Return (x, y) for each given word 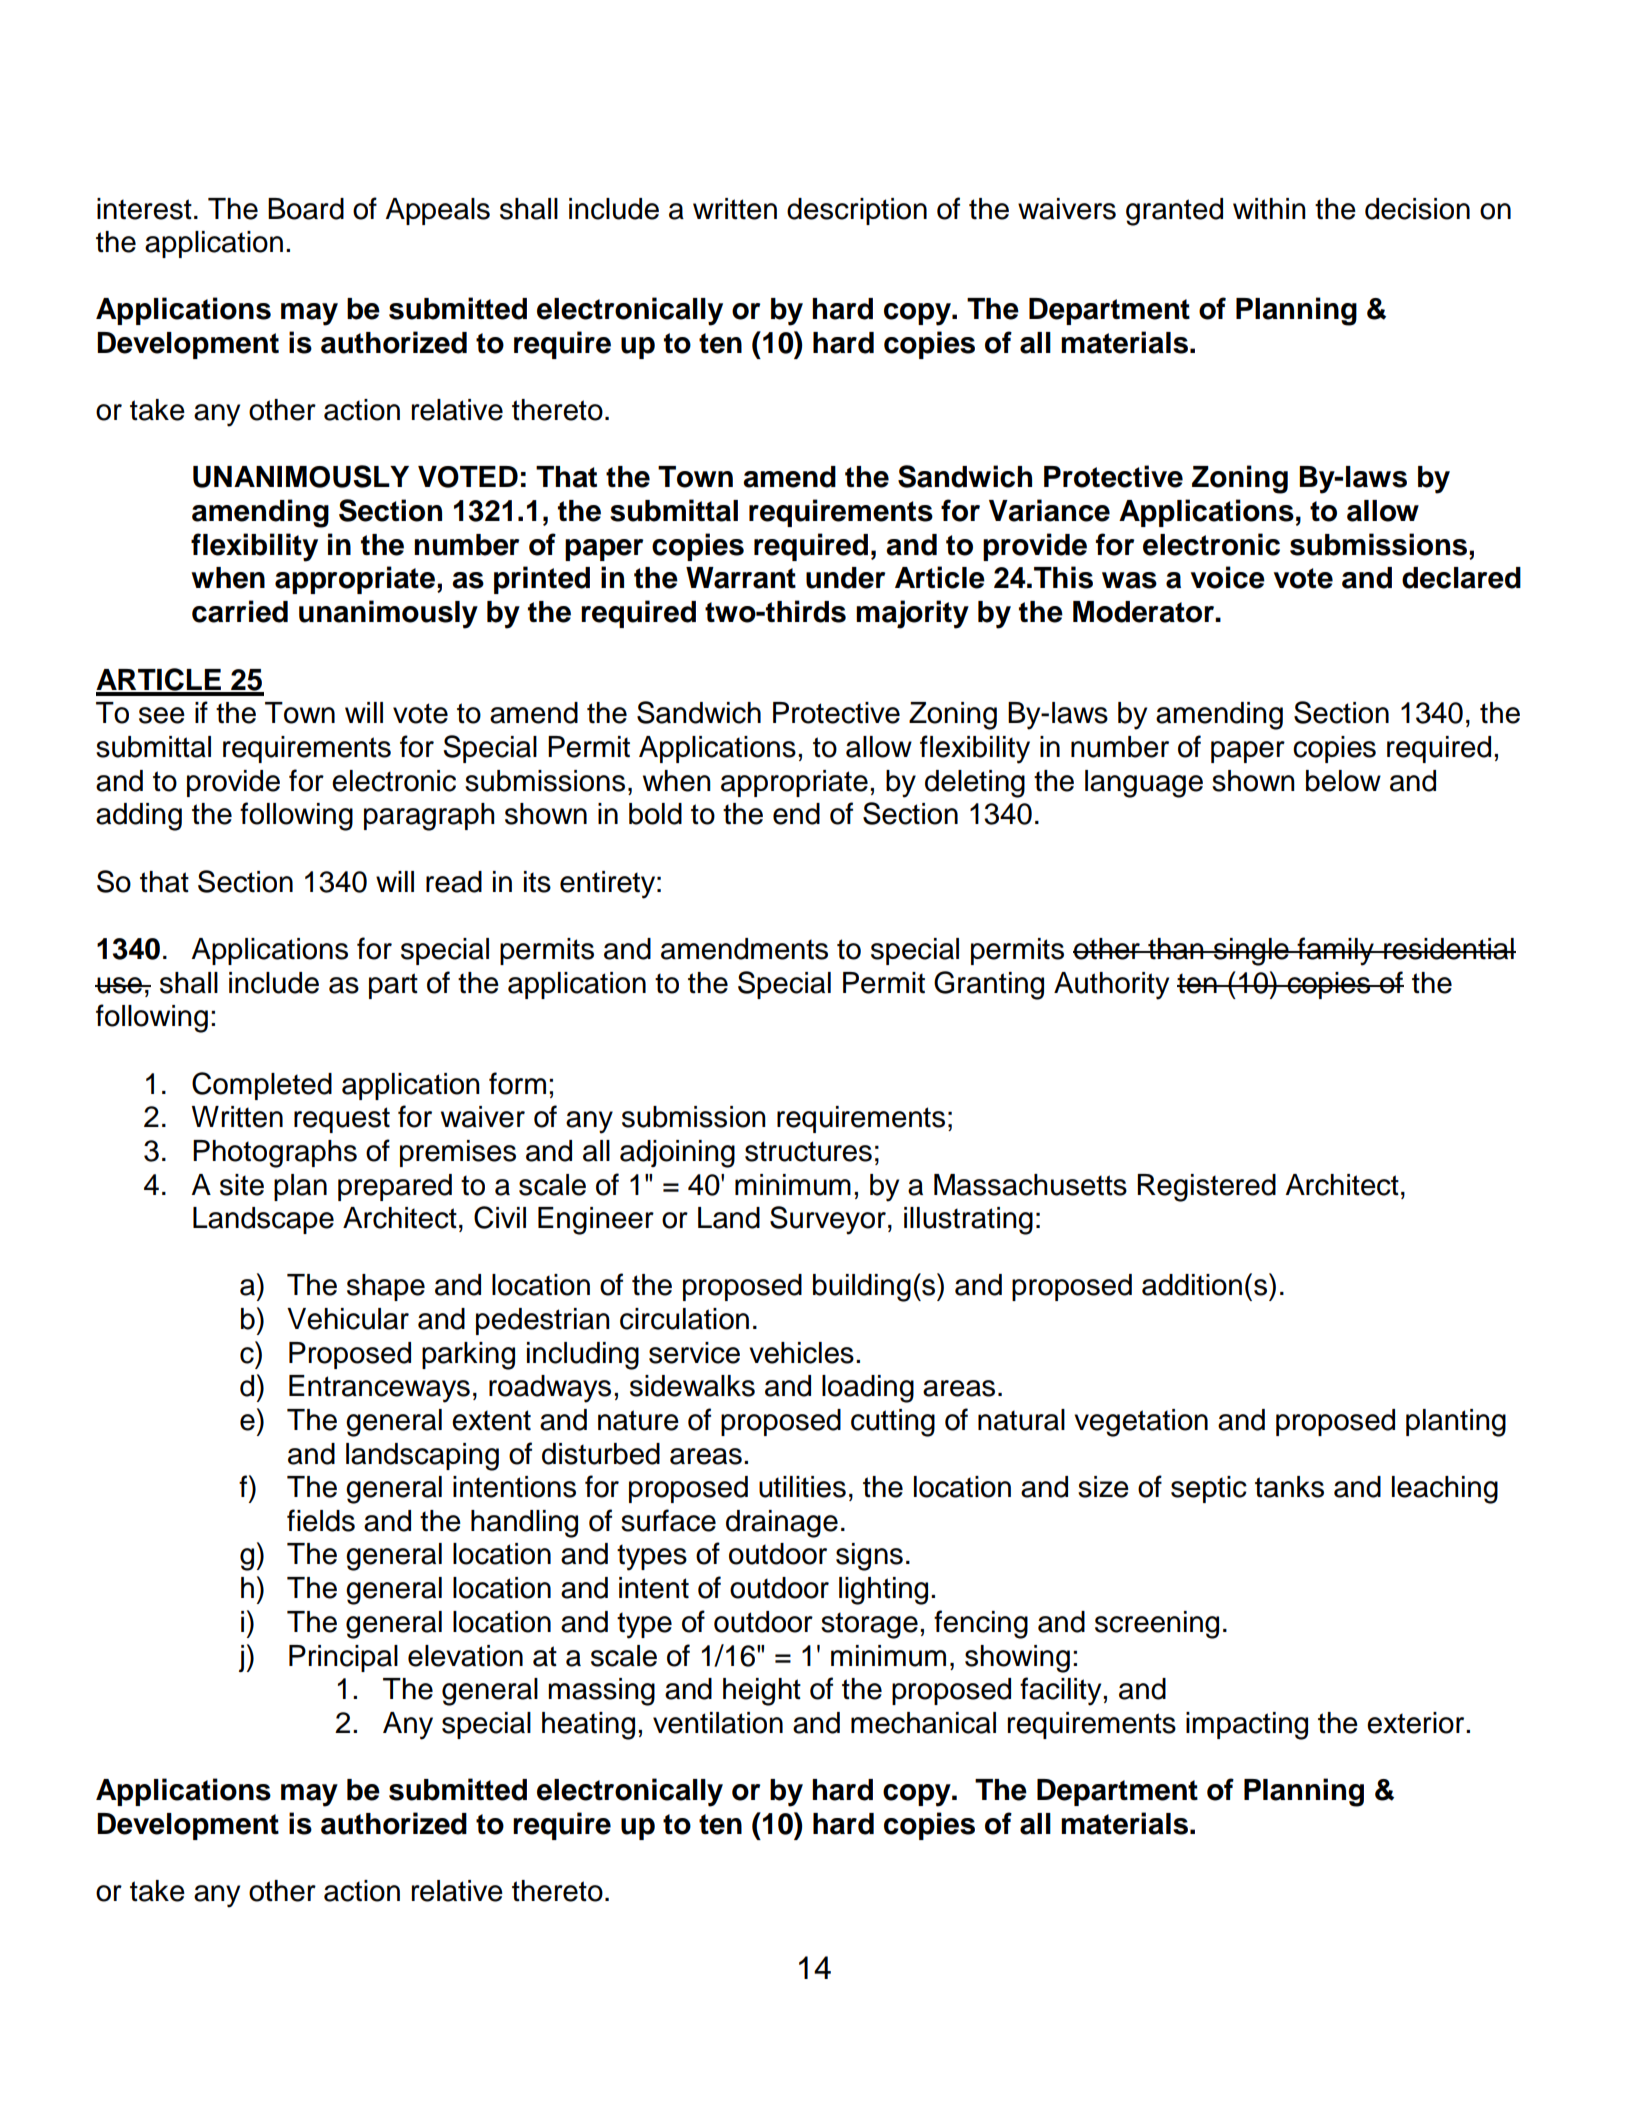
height (762, 1692)
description (857, 211)
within (1269, 209)
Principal (343, 1658)
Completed (262, 1086)
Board (306, 209)
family (1335, 951)
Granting (989, 985)
